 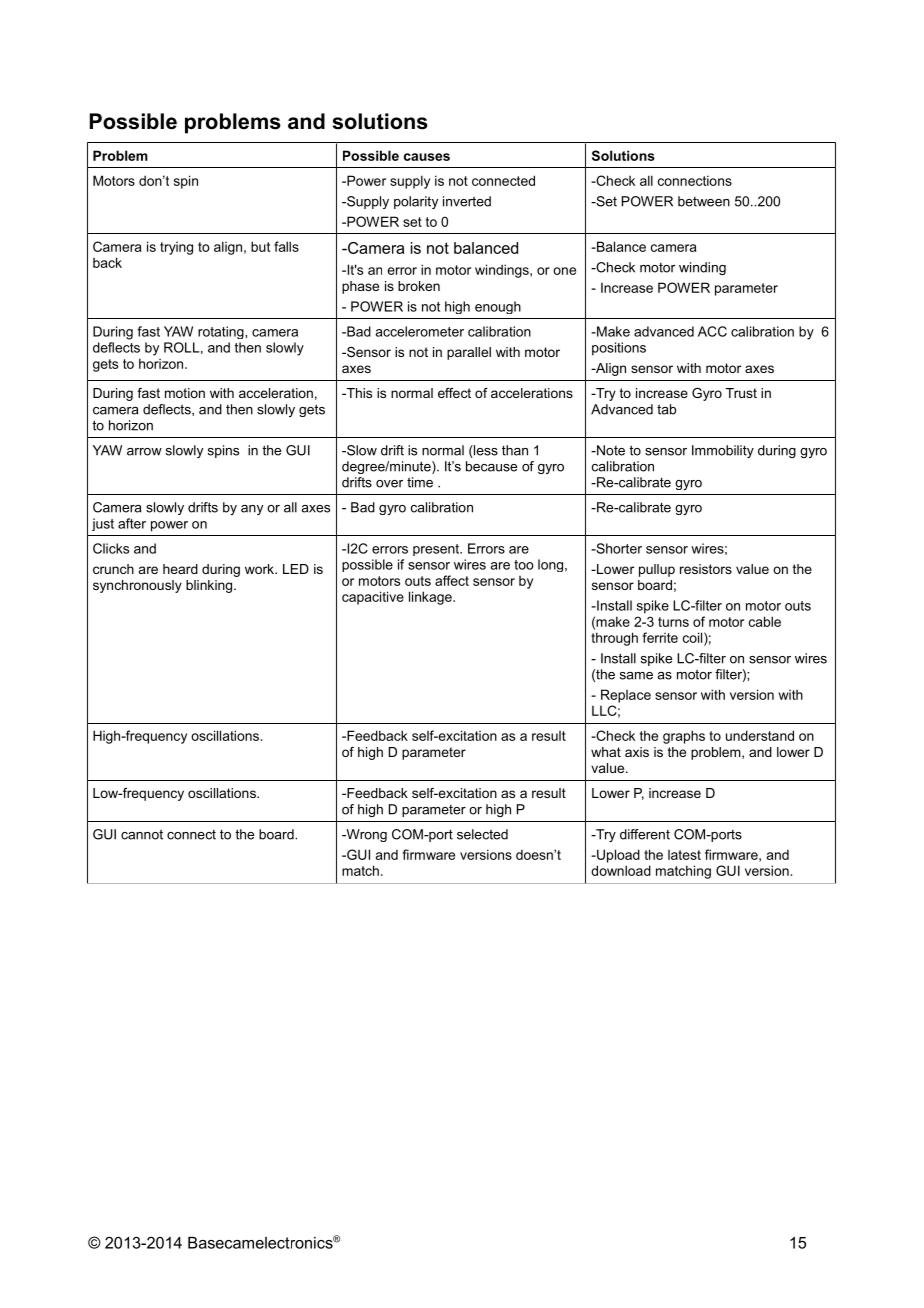 I want to click on positions, so click(x=619, y=349).
